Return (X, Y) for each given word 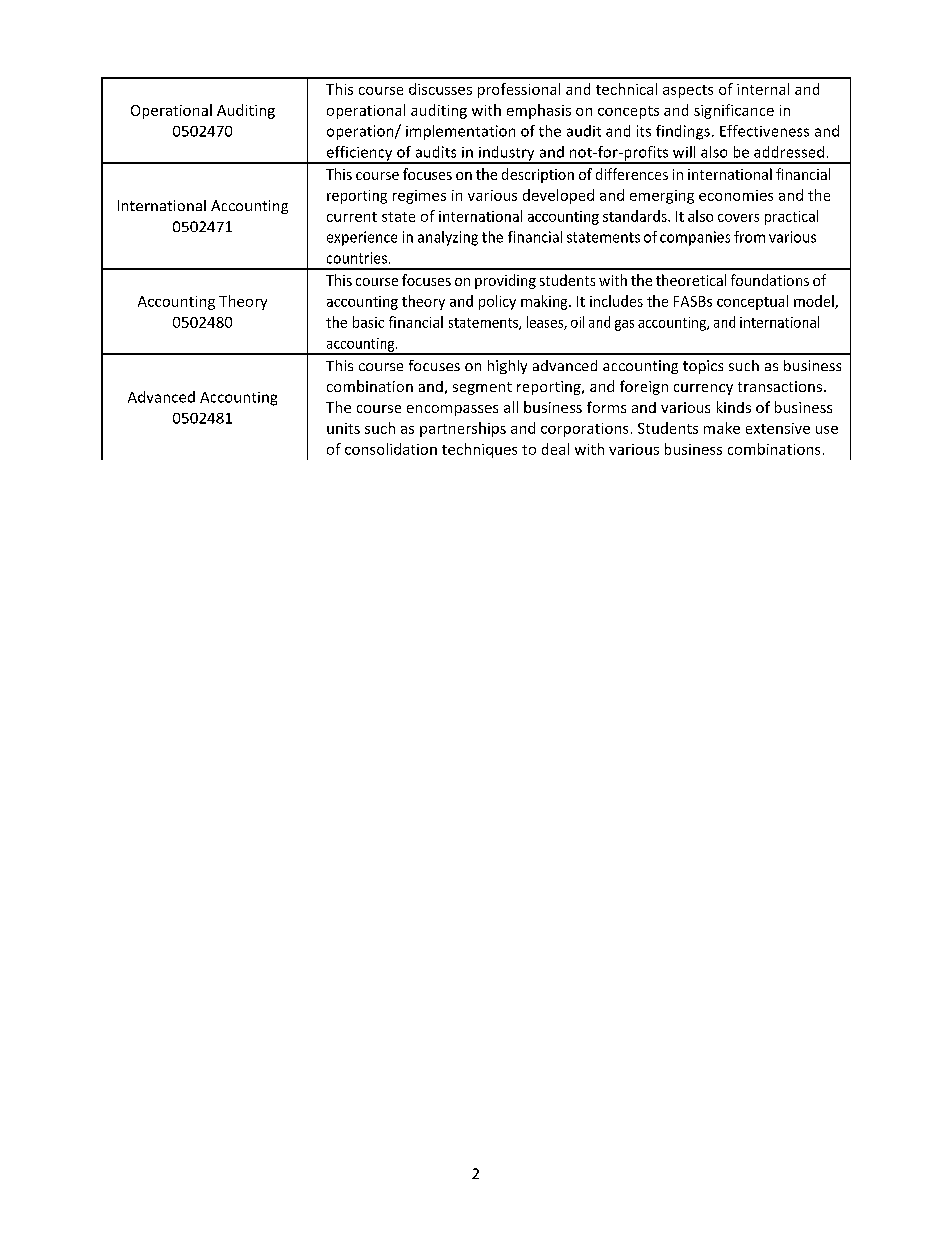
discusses (440, 89)
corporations (584, 430)
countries (357, 258)
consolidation (391, 449)
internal (763, 89)
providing (505, 281)
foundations (770, 280)
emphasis (539, 111)
